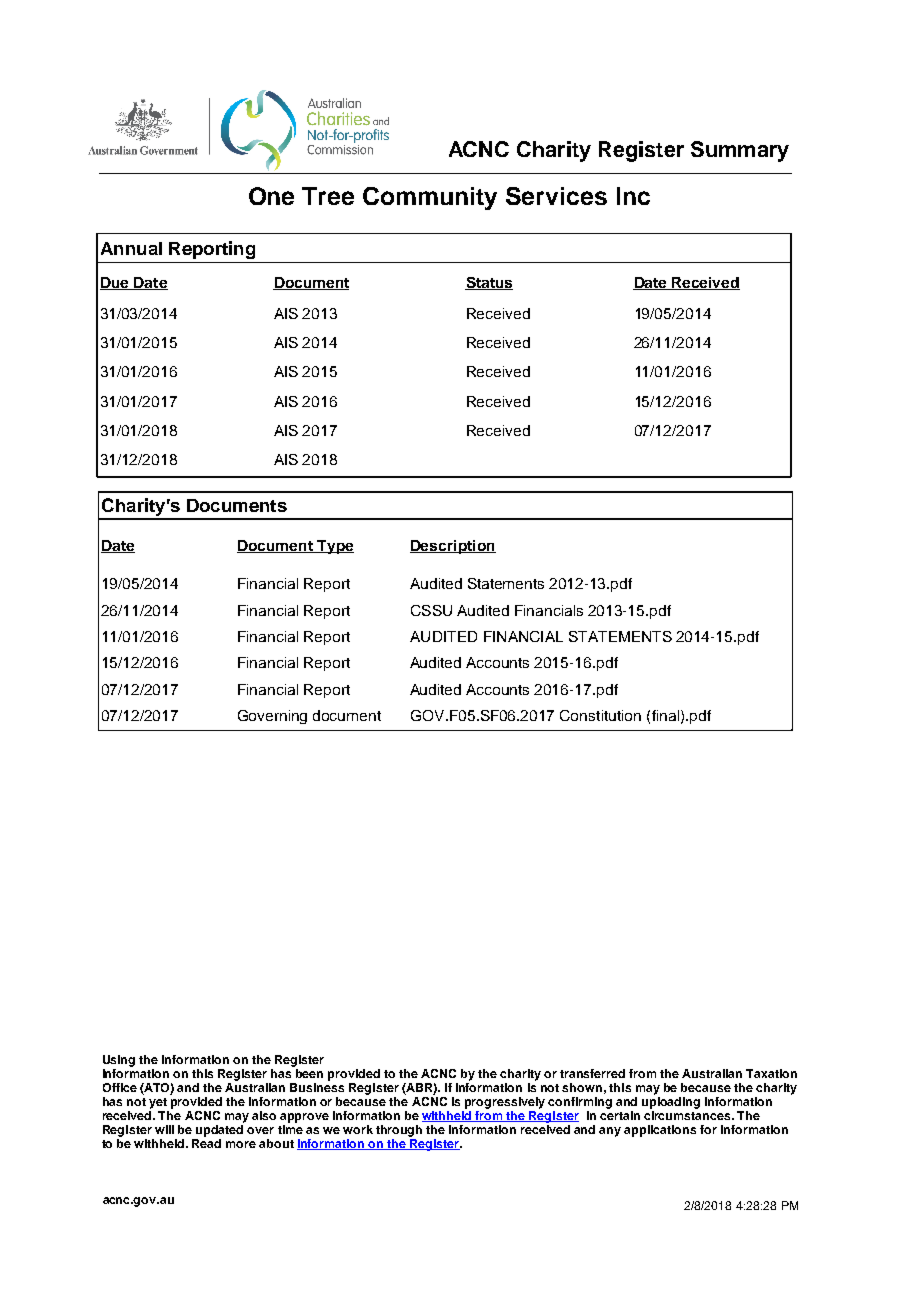 The image size is (924, 1308). What do you see at coordinates (600, 715) in the page?
I see `Constitution` at bounding box center [600, 715].
